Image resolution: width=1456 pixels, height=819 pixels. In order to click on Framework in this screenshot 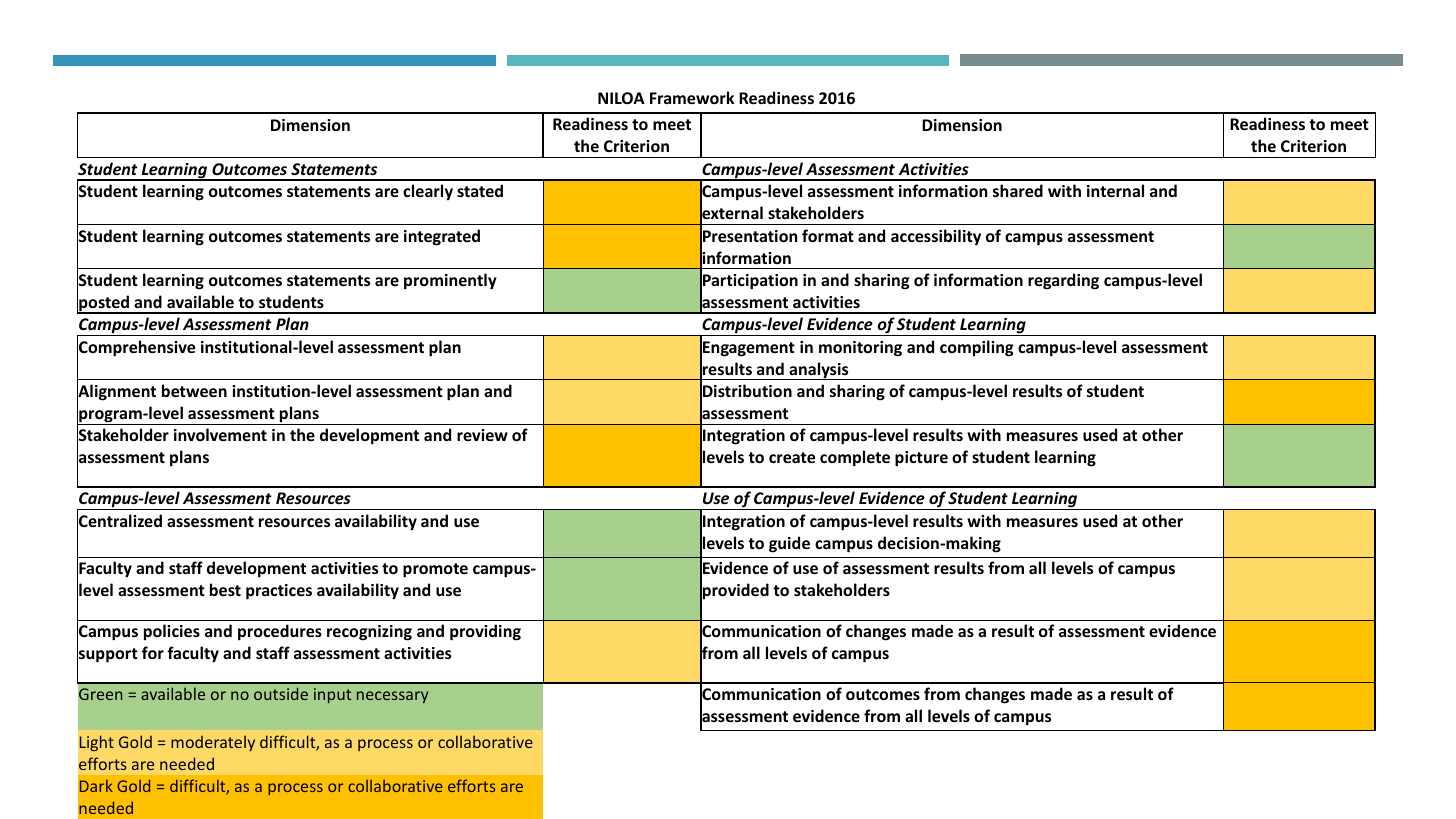, I will do `click(692, 97)`.
